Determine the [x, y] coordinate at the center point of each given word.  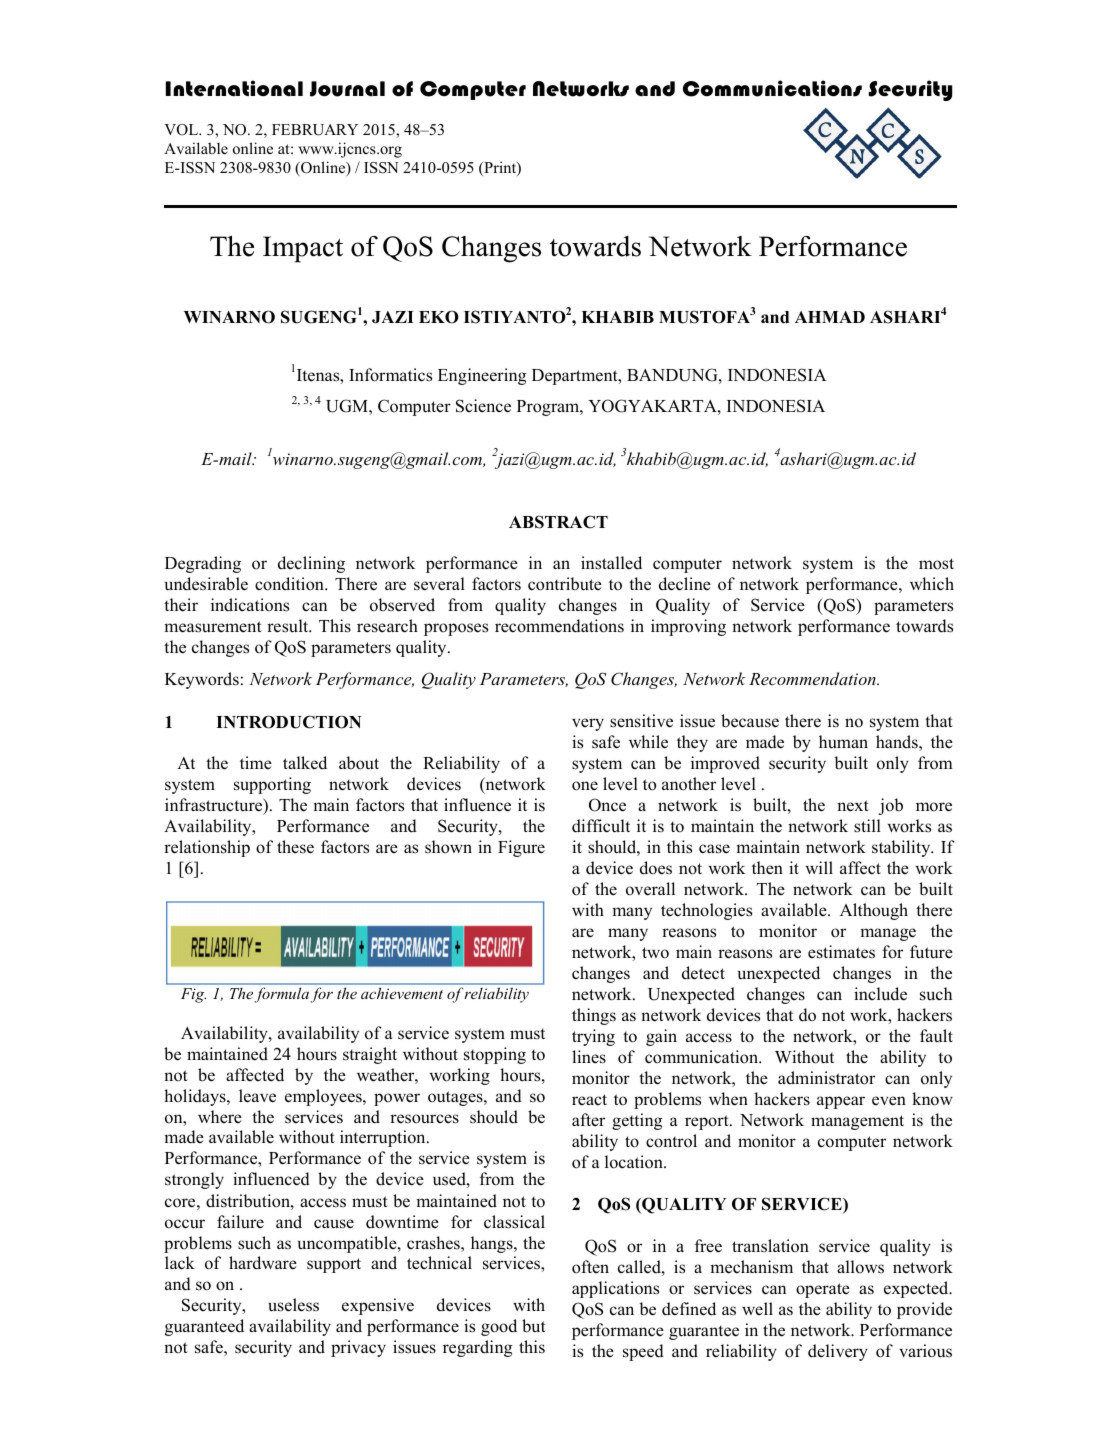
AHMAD [830, 317]
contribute [565, 584]
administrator [826, 1078]
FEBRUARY [315, 130]
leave [257, 1096]
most [936, 564]
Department [576, 377]
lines [589, 1057]
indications [250, 605]
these [295, 847]
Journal [347, 89]
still [867, 826]
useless [293, 1305]
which [932, 584]
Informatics [390, 375]
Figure [521, 848]
